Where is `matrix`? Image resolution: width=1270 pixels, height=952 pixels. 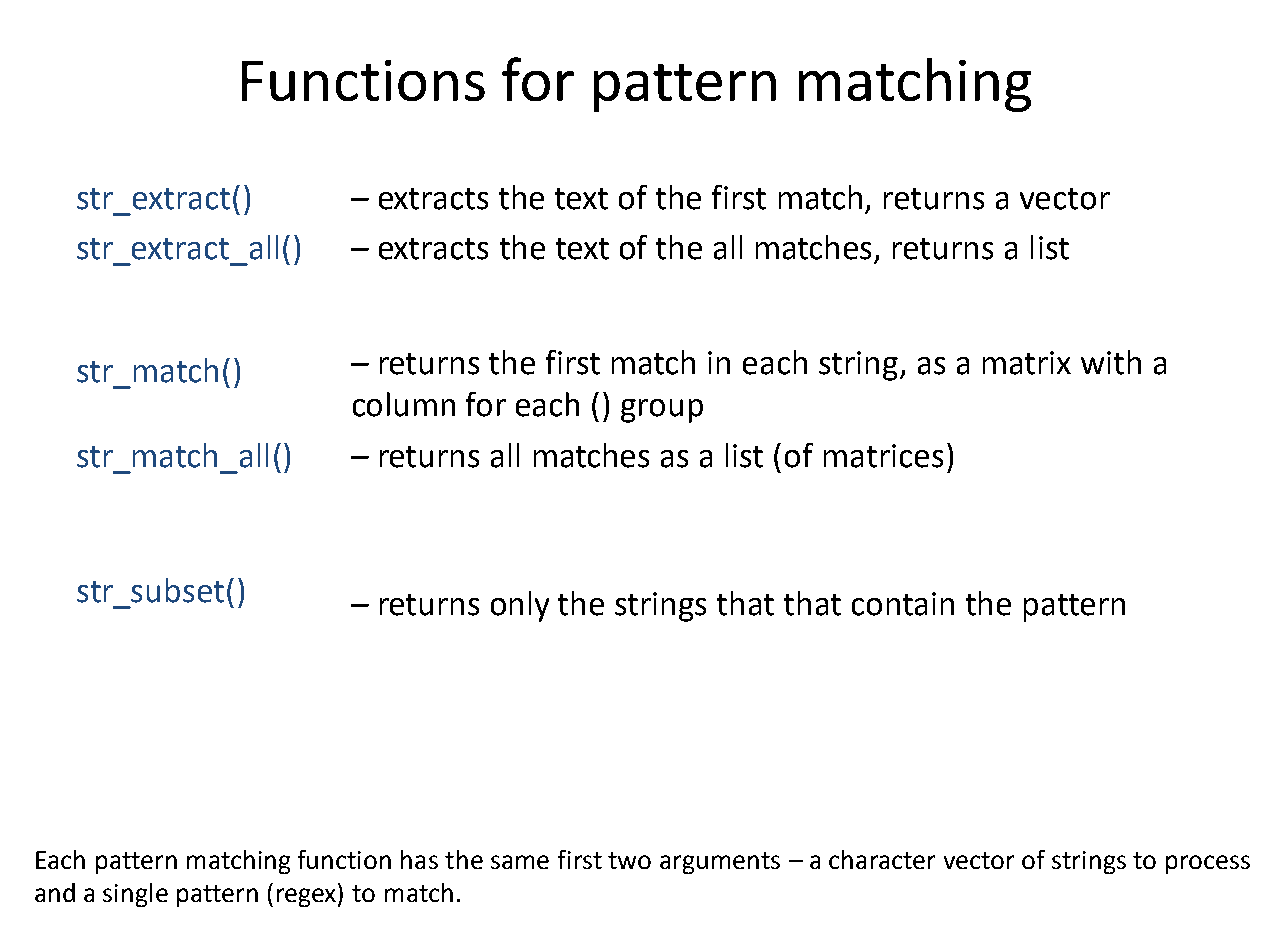
matrix is located at coordinates (1027, 363).
